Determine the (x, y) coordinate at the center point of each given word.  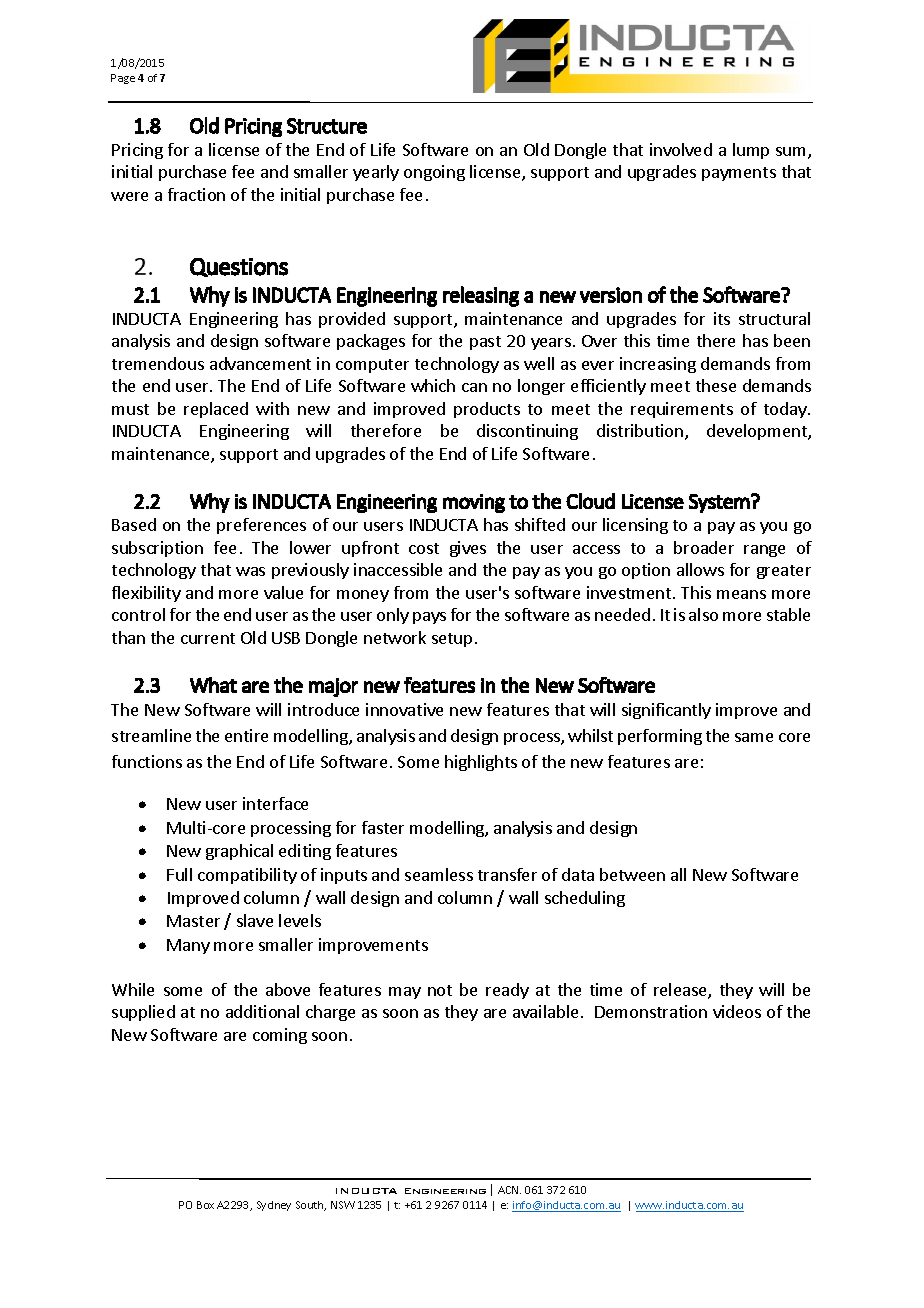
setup (452, 640)
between (632, 874)
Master (193, 921)
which (433, 385)
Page (123, 79)
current (208, 638)
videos (737, 1011)
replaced (216, 410)
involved (681, 149)
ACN (509, 1190)
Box (205, 1205)
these (716, 385)
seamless (439, 874)
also (703, 614)
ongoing (434, 173)
